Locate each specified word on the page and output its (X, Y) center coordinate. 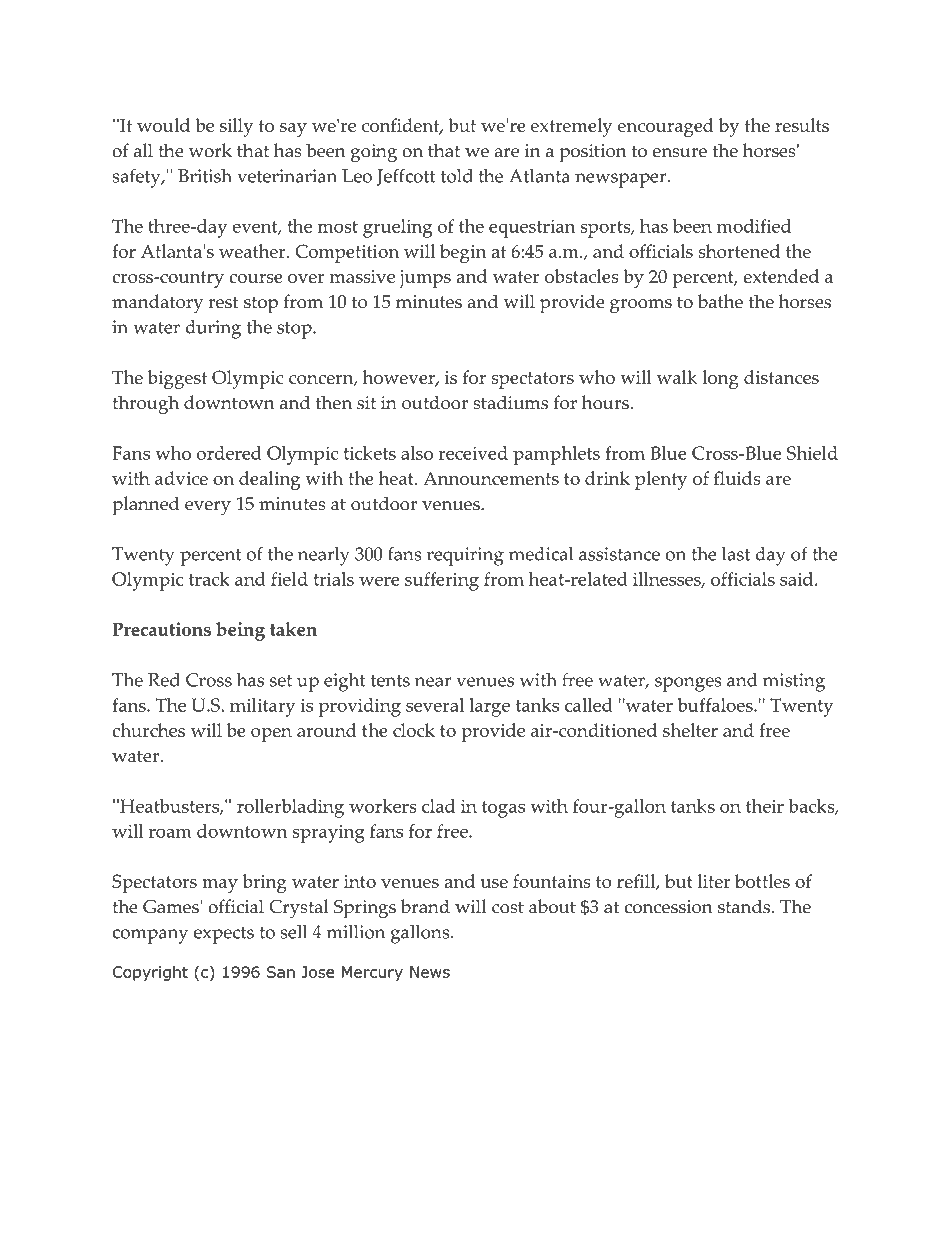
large (489, 707)
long (720, 379)
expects (224, 935)
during (213, 329)
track (209, 579)
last (736, 554)
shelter (690, 730)
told (457, 176)
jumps (425, 279)
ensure (679, 153)
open (271, 735)
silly (236, 127)
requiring (465, 556)
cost (508, 907)
